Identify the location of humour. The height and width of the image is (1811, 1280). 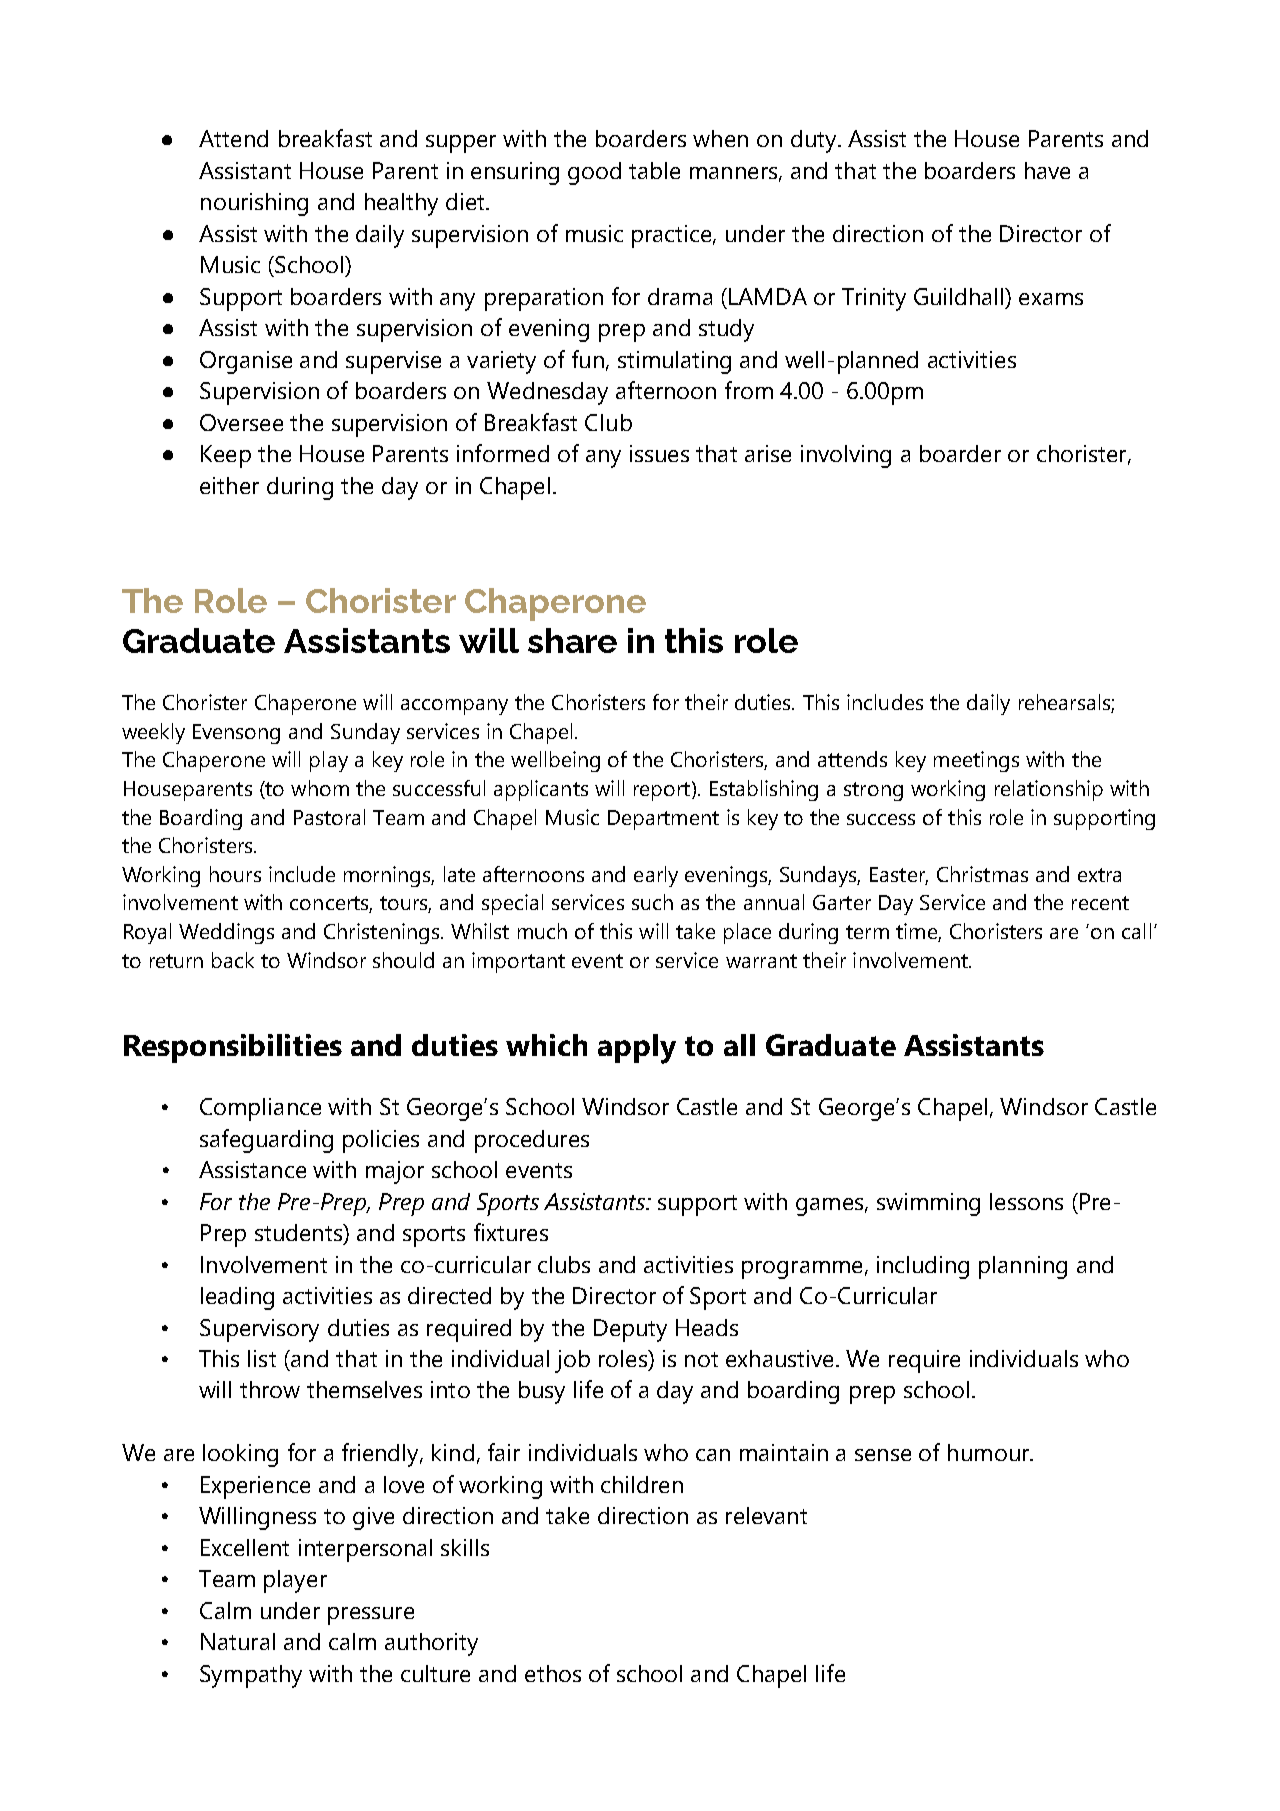
(990, 1452).
